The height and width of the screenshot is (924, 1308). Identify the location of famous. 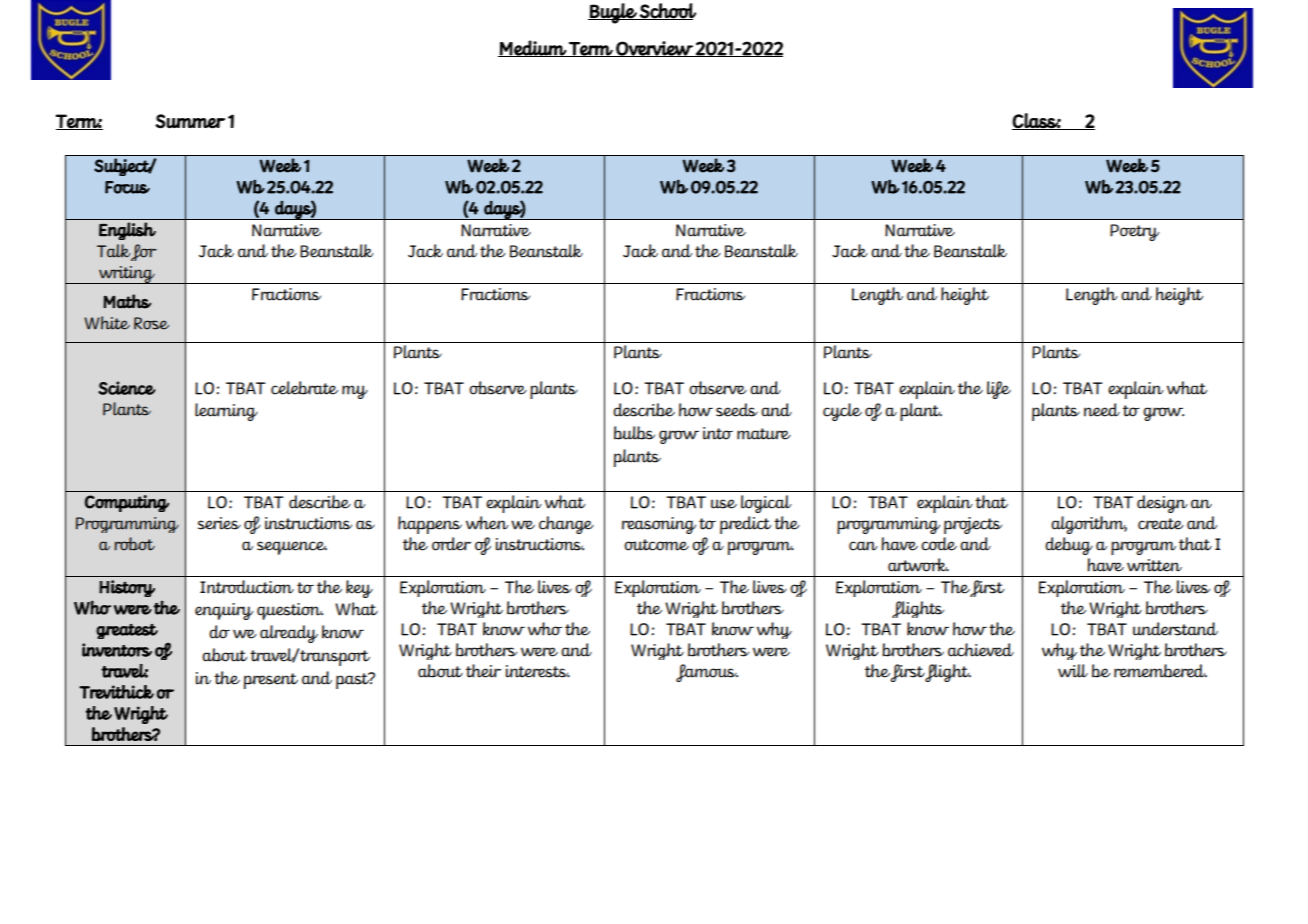
(707, 673).
